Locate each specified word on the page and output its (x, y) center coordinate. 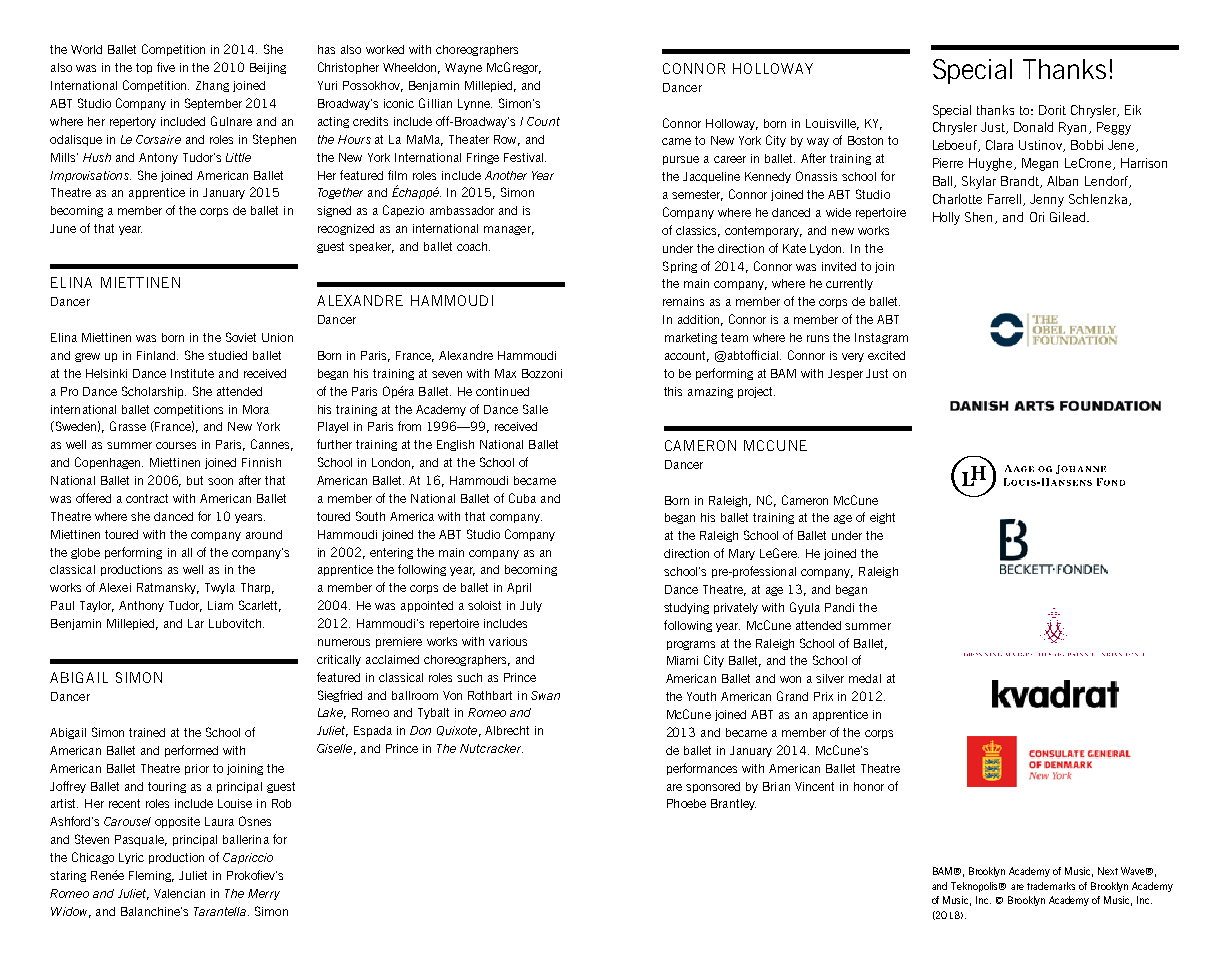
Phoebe (686, 803)
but (195, 480)
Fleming (151, 876)
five (166, 67)
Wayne (463, 68)
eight (882, 518)
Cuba (522, 498)
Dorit (1052, 110)
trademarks (1051, 886)
